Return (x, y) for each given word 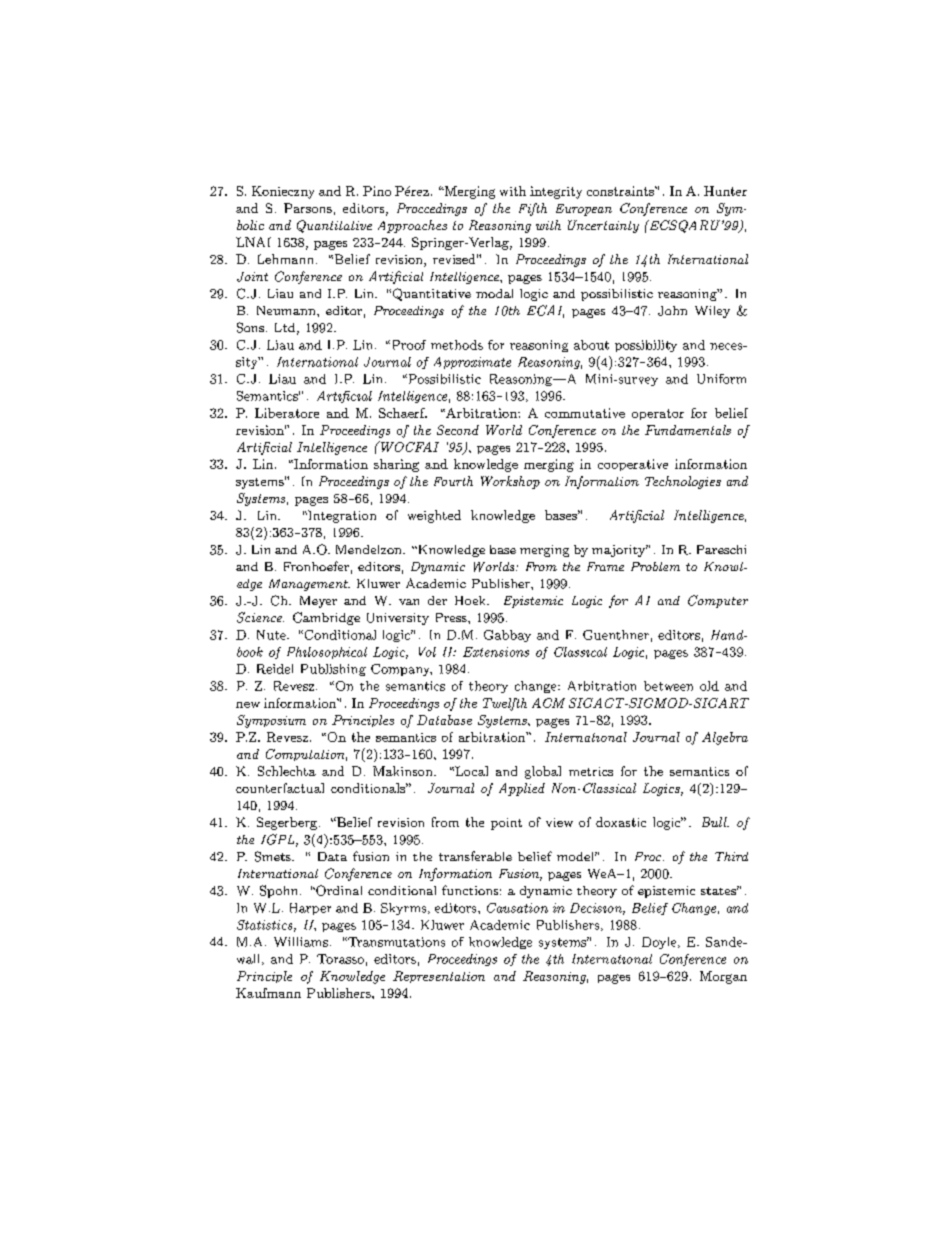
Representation (439, 977)
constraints (621, 191)
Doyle (660, 943)
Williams (301, 942)
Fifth (533, 209)
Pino (377, 191)
